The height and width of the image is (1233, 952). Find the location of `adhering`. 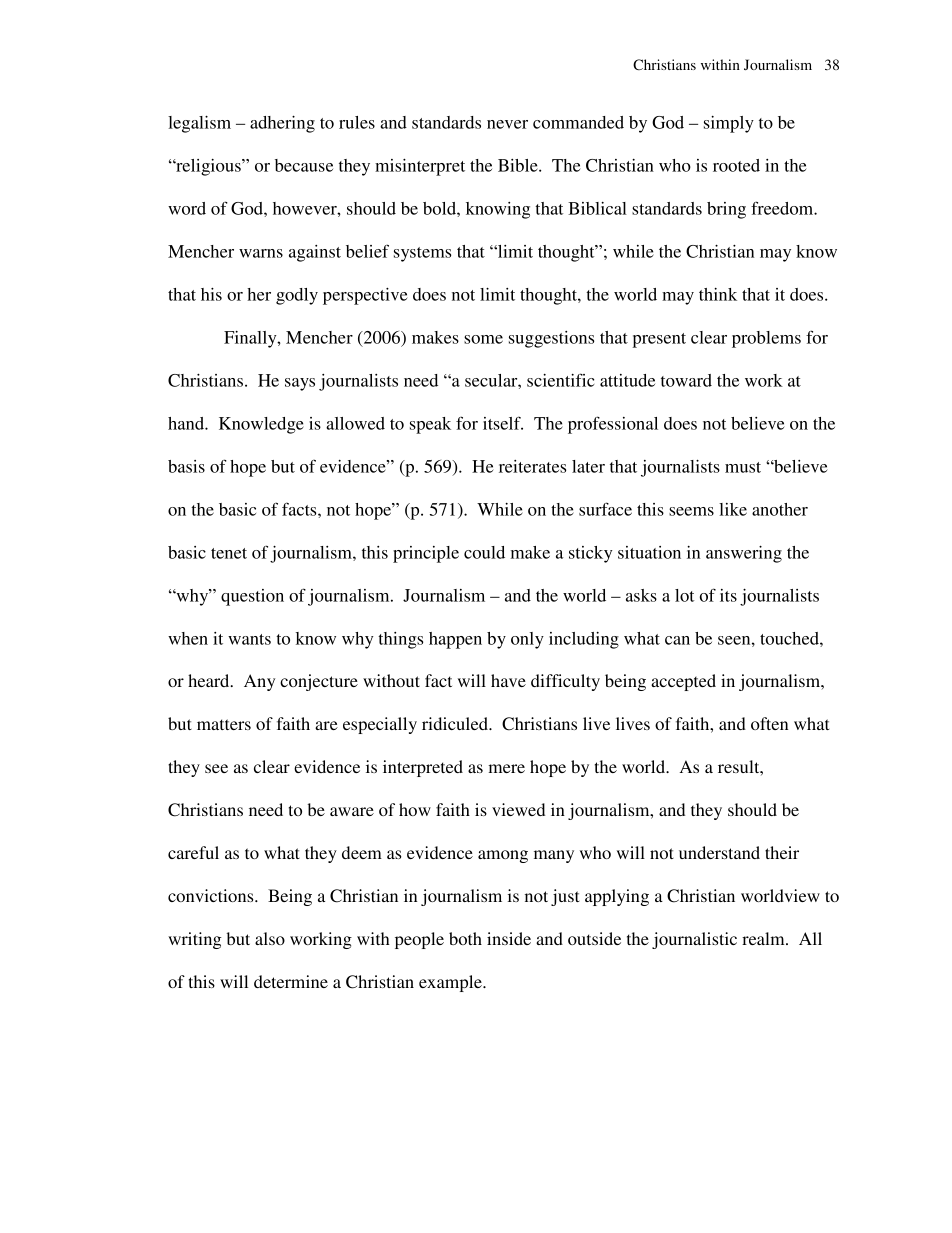

adhering is located at coordinates (282, 124).
